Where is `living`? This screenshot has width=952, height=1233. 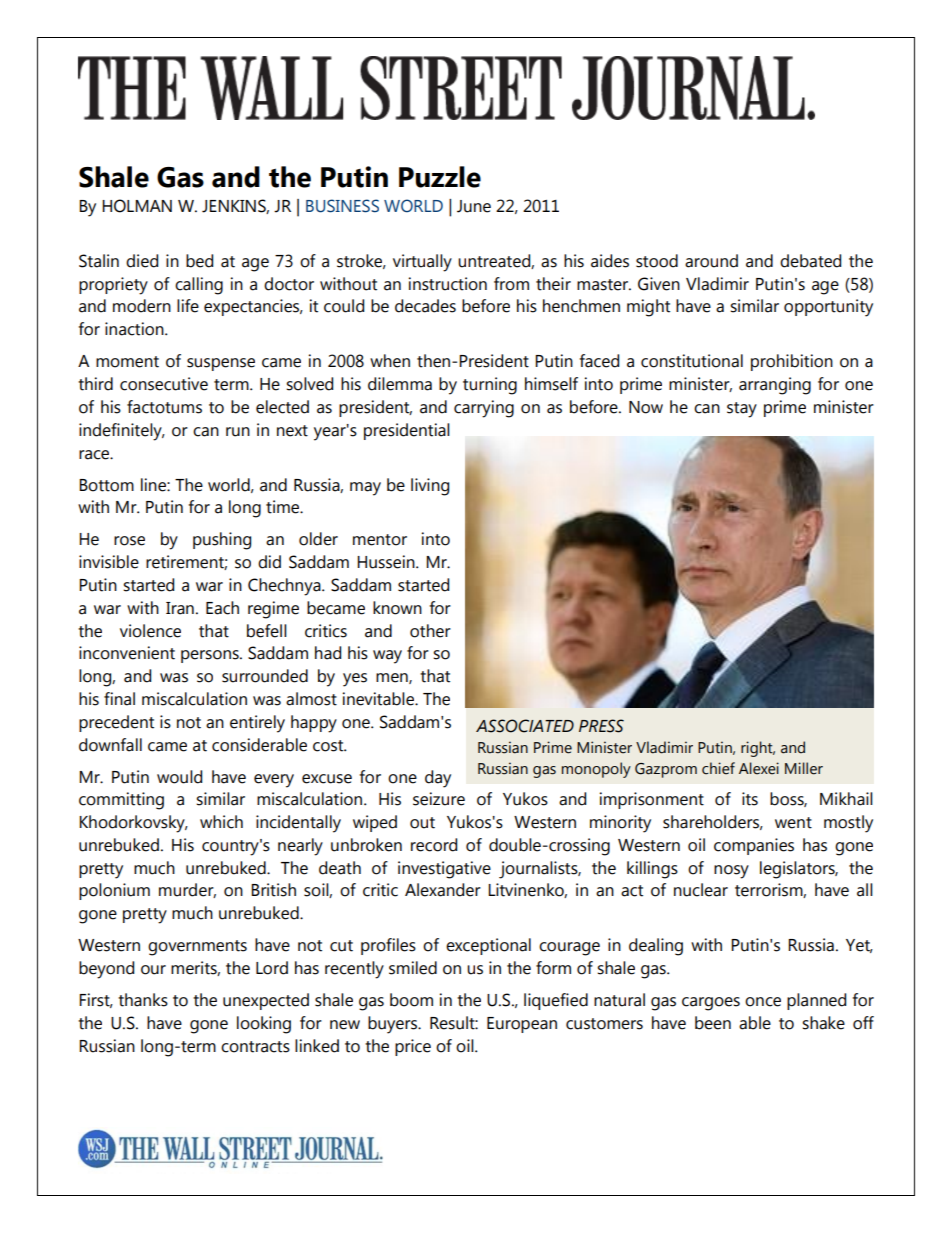 living is located at coordinates (430, 487).
